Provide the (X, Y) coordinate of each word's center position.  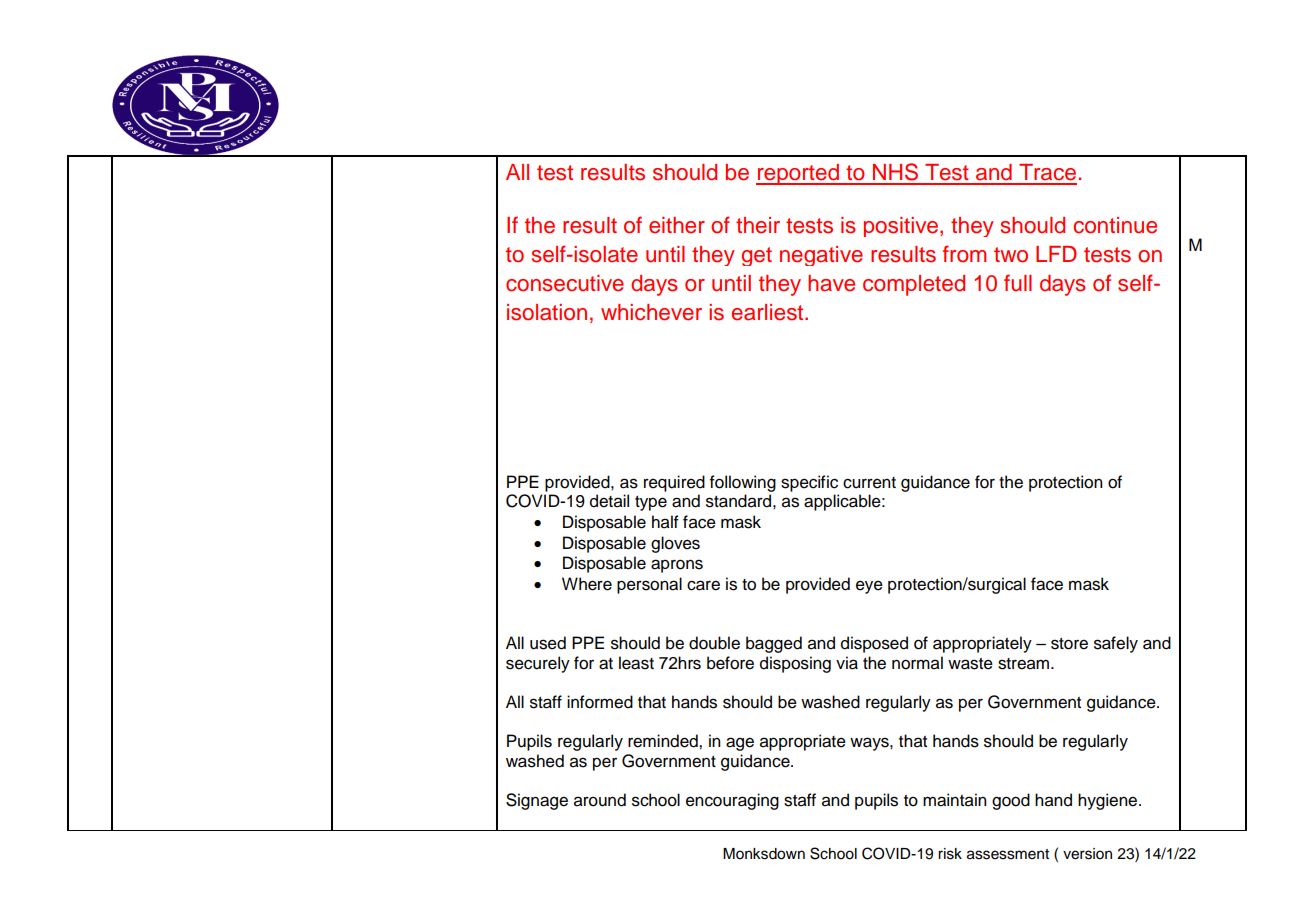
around (600, 800)
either (677, 225)
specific (809, 483)
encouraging (732, 801)
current (869, 483)
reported (798, 174)
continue (1115, 225)
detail (609, 501)
